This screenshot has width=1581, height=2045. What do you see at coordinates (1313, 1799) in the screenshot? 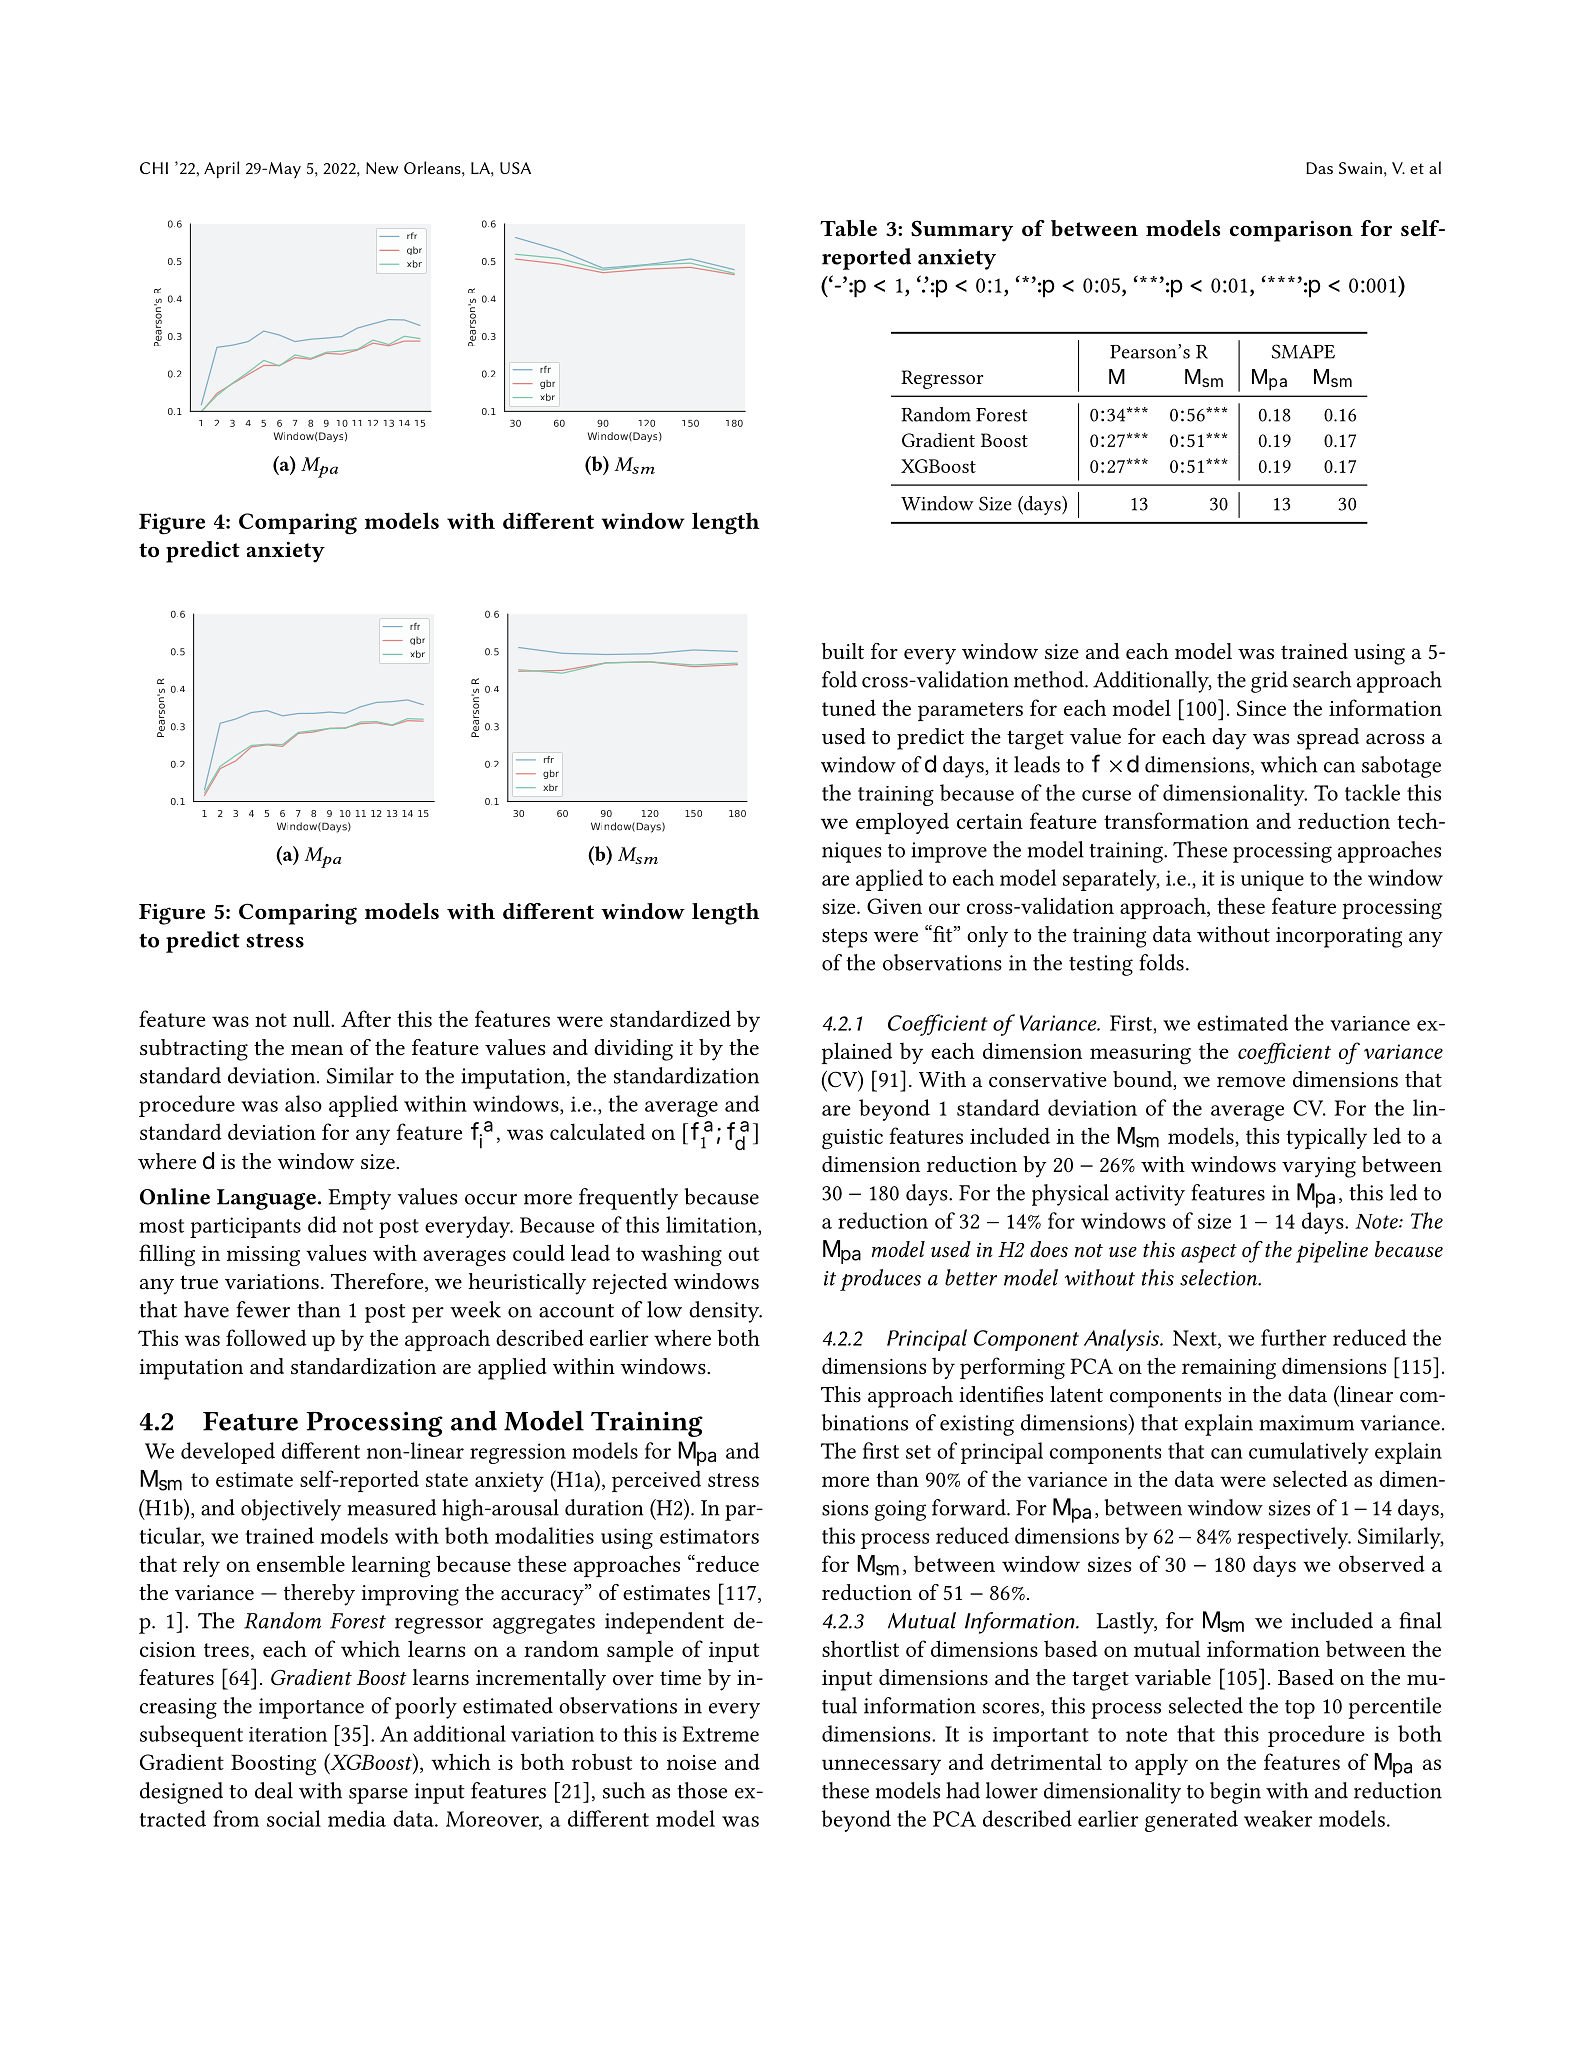
I see `normality` at bounding box center [1313, 1799].
